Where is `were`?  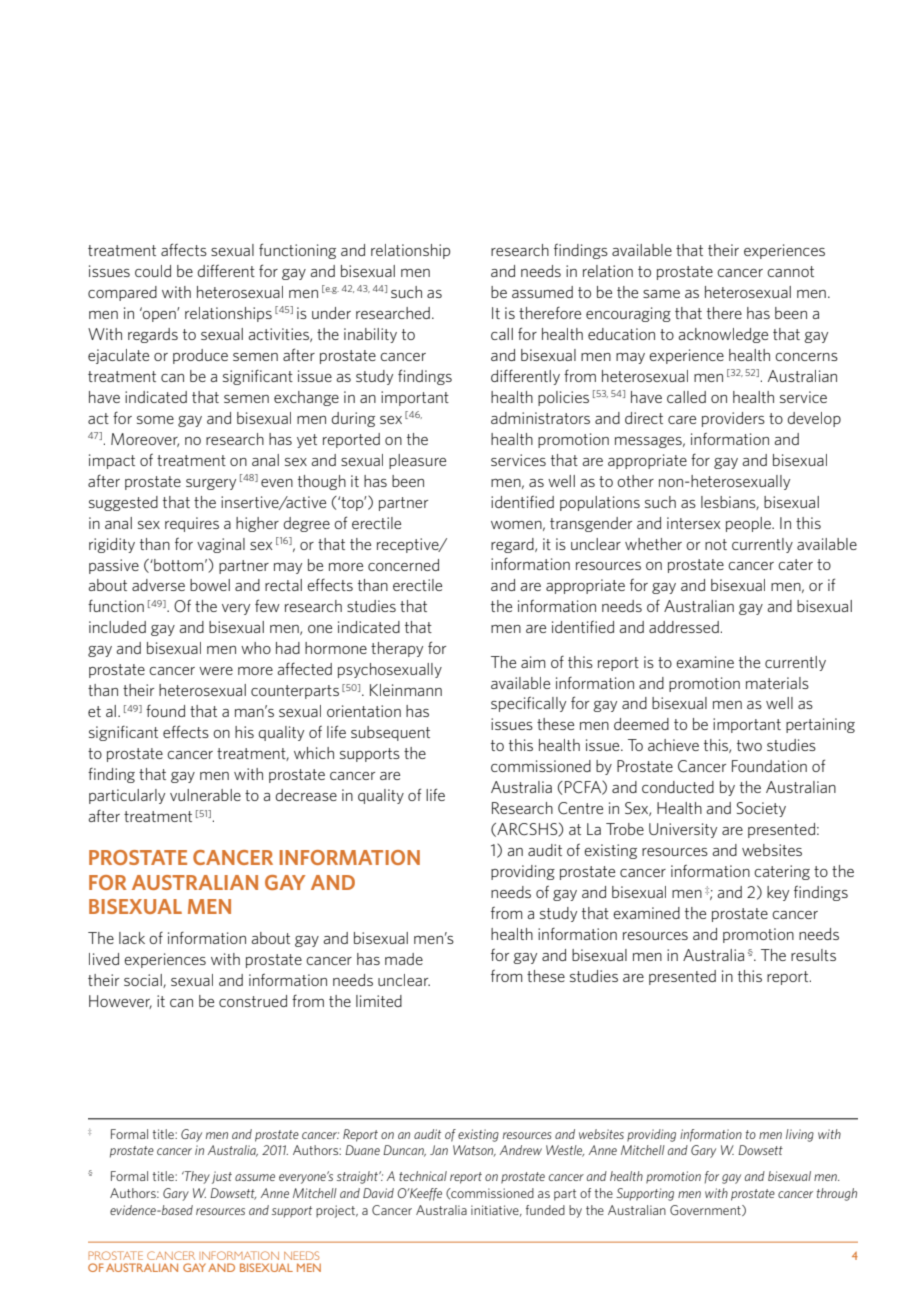 were is located at coordinates (216, 671).
